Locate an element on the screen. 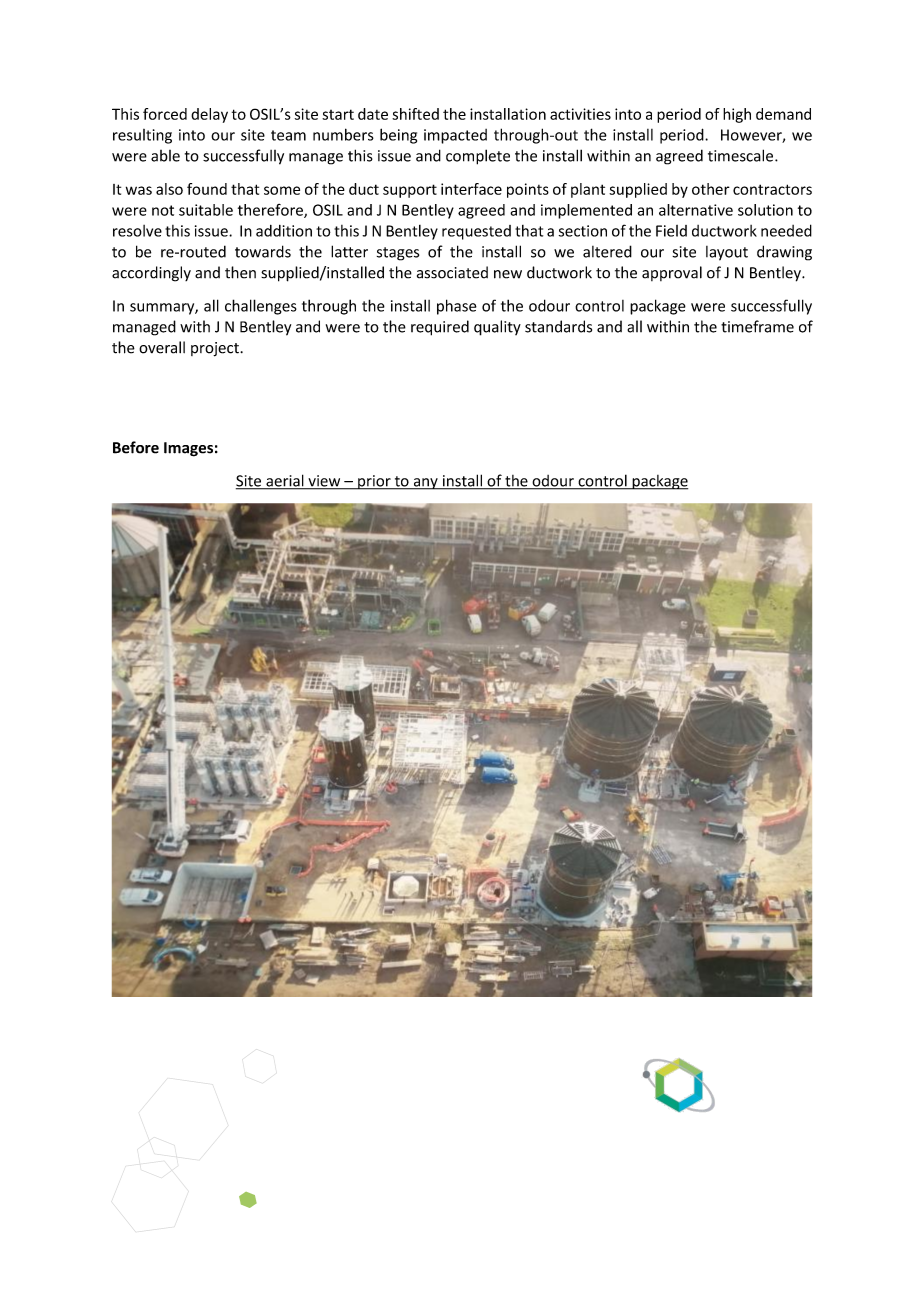 This screenshot has width=924, height=1308. timeframe is located at coordinates (757, 326).
